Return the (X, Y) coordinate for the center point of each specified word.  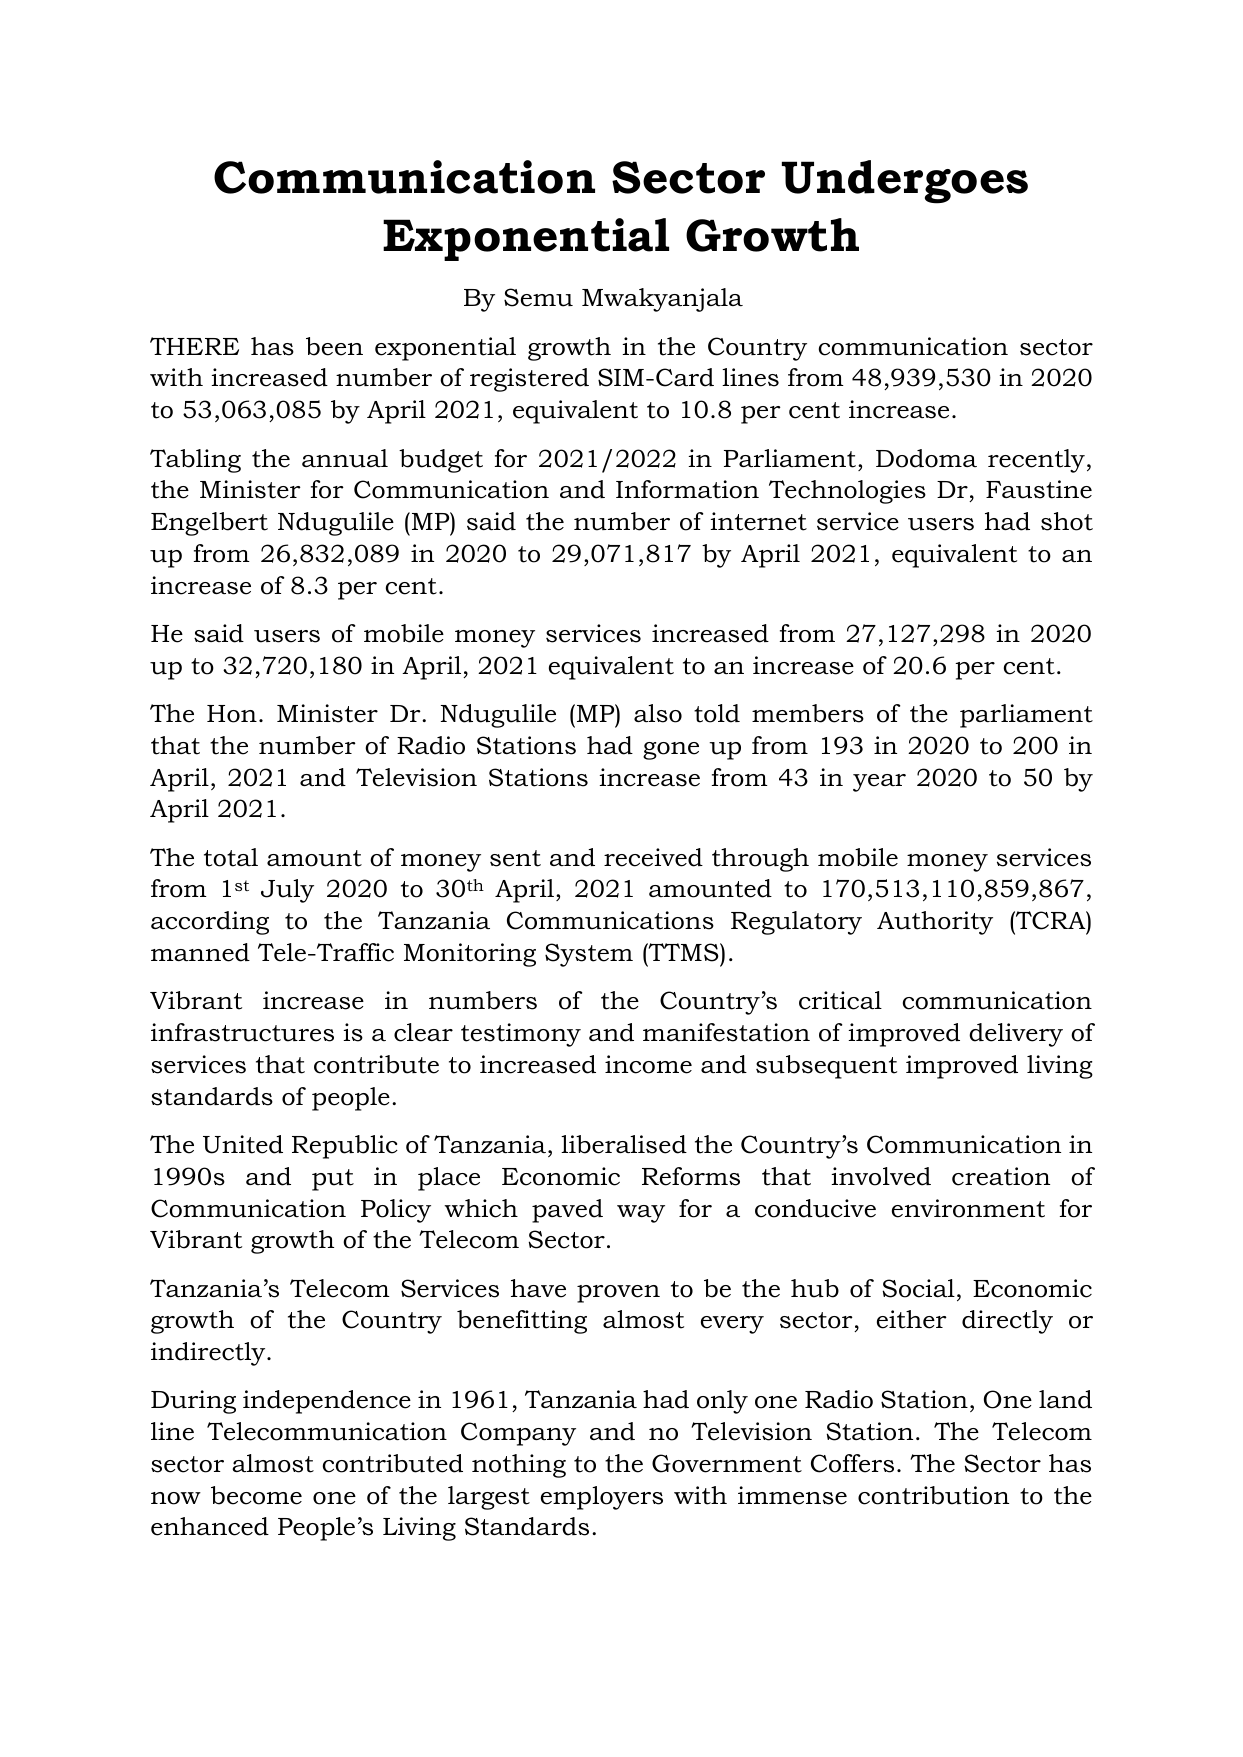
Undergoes (905, 182)
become (256, 1495)
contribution (933, 1495)
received (653, 857)
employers (602, 1498)
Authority (935, 923)
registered (529, 380)
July (287, 891)
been (334, 346)
